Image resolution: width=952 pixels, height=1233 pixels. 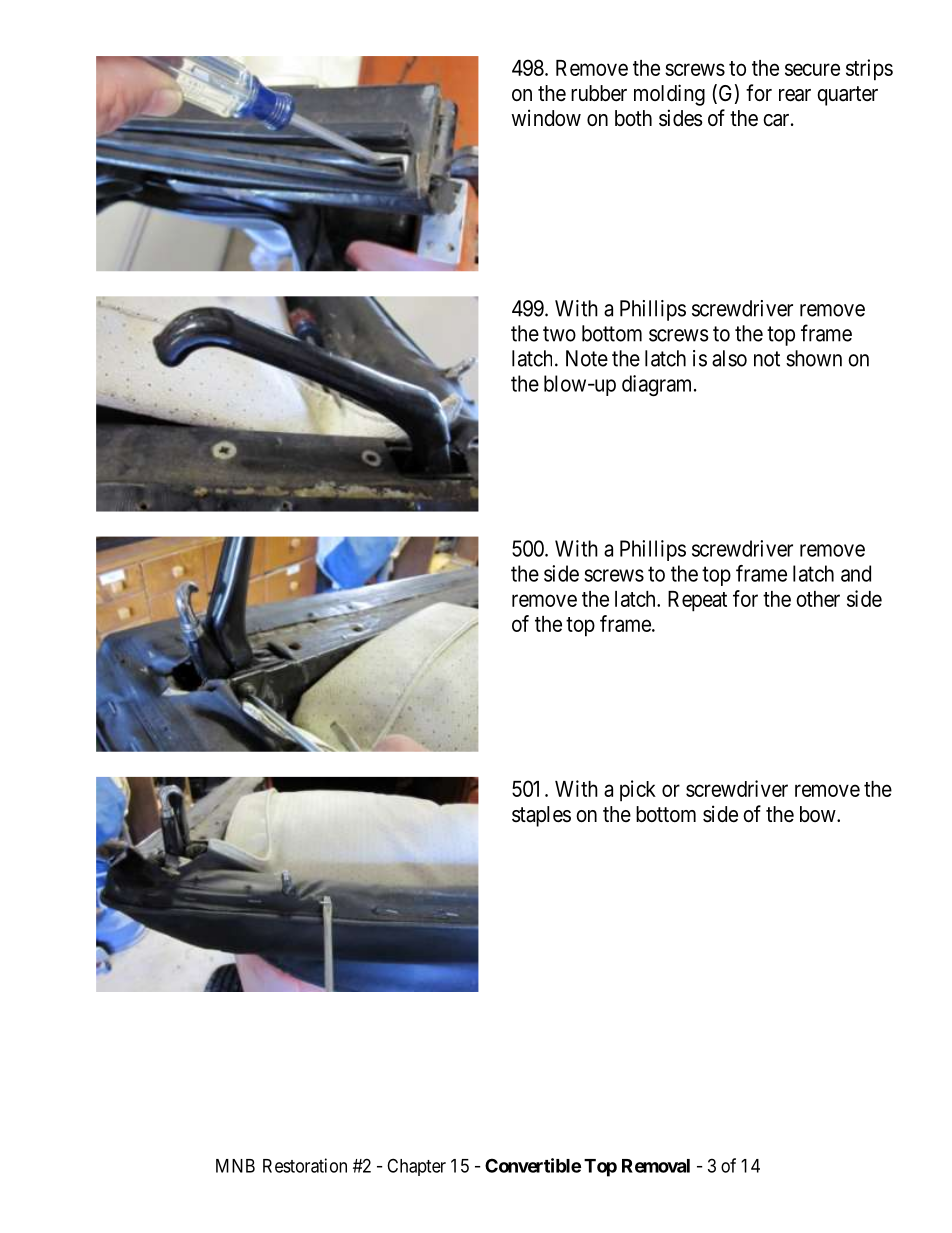 I want to click on rear, so click(x=795, y=95).
